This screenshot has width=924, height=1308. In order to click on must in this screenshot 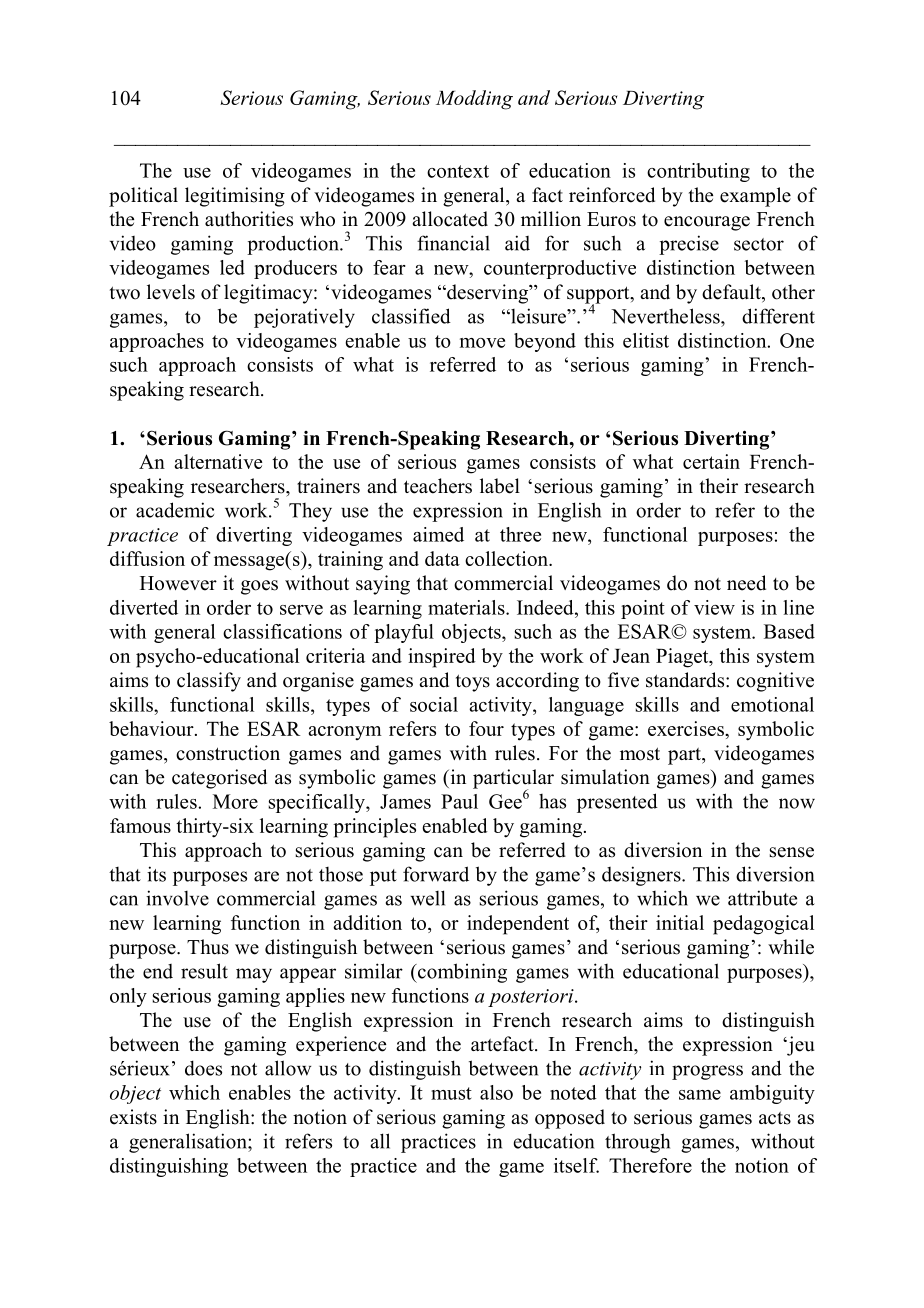, I will do `click(451, 1093)`.
